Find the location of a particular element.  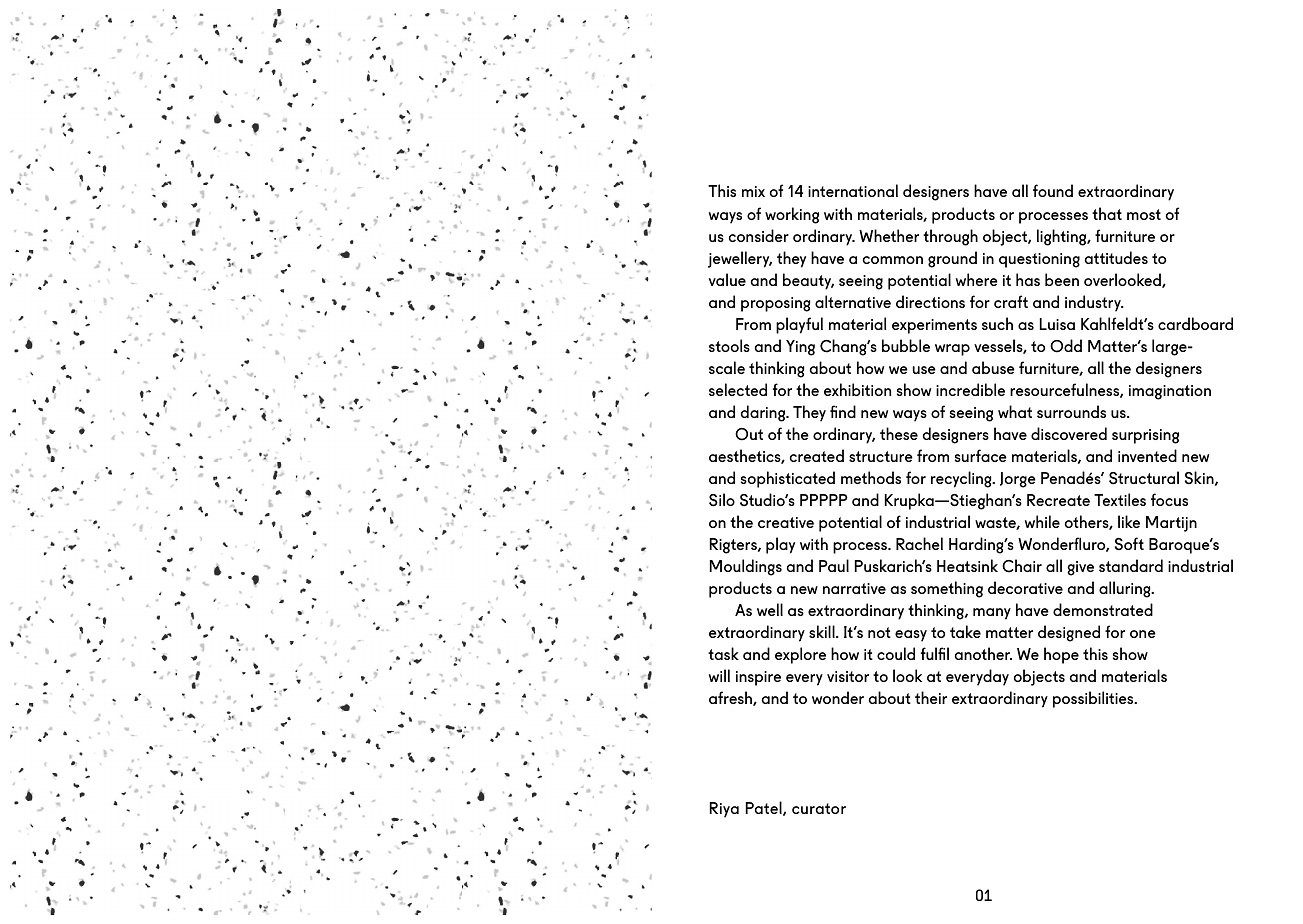

Textiles is located at coordinates (1120, 499).
